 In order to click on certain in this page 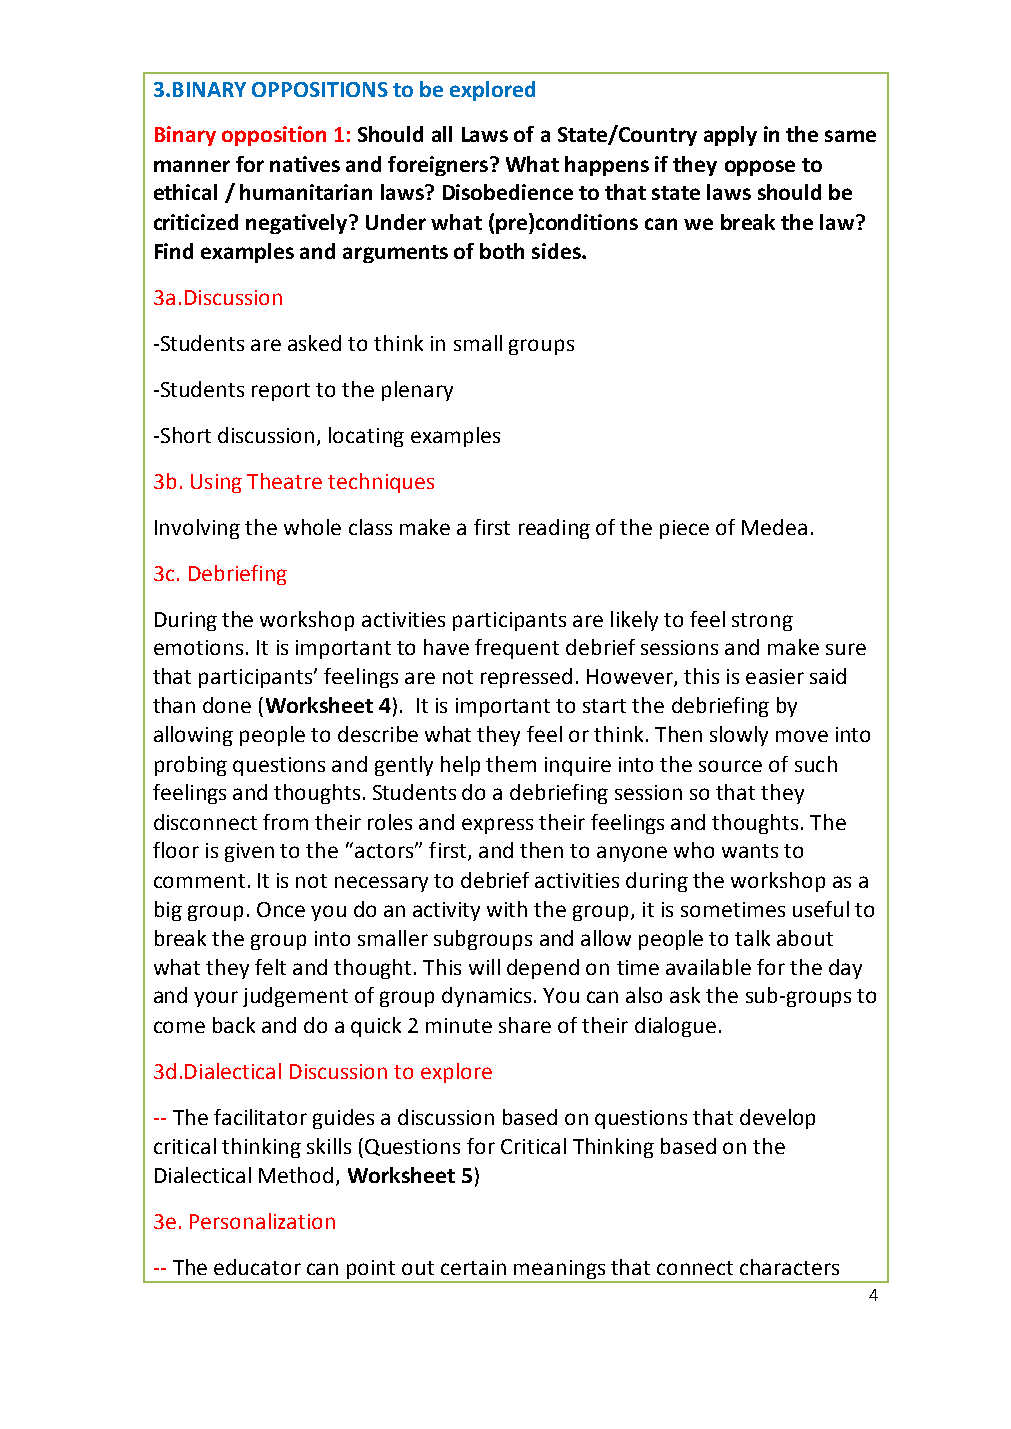, I will do `click(473, 1267)`.
